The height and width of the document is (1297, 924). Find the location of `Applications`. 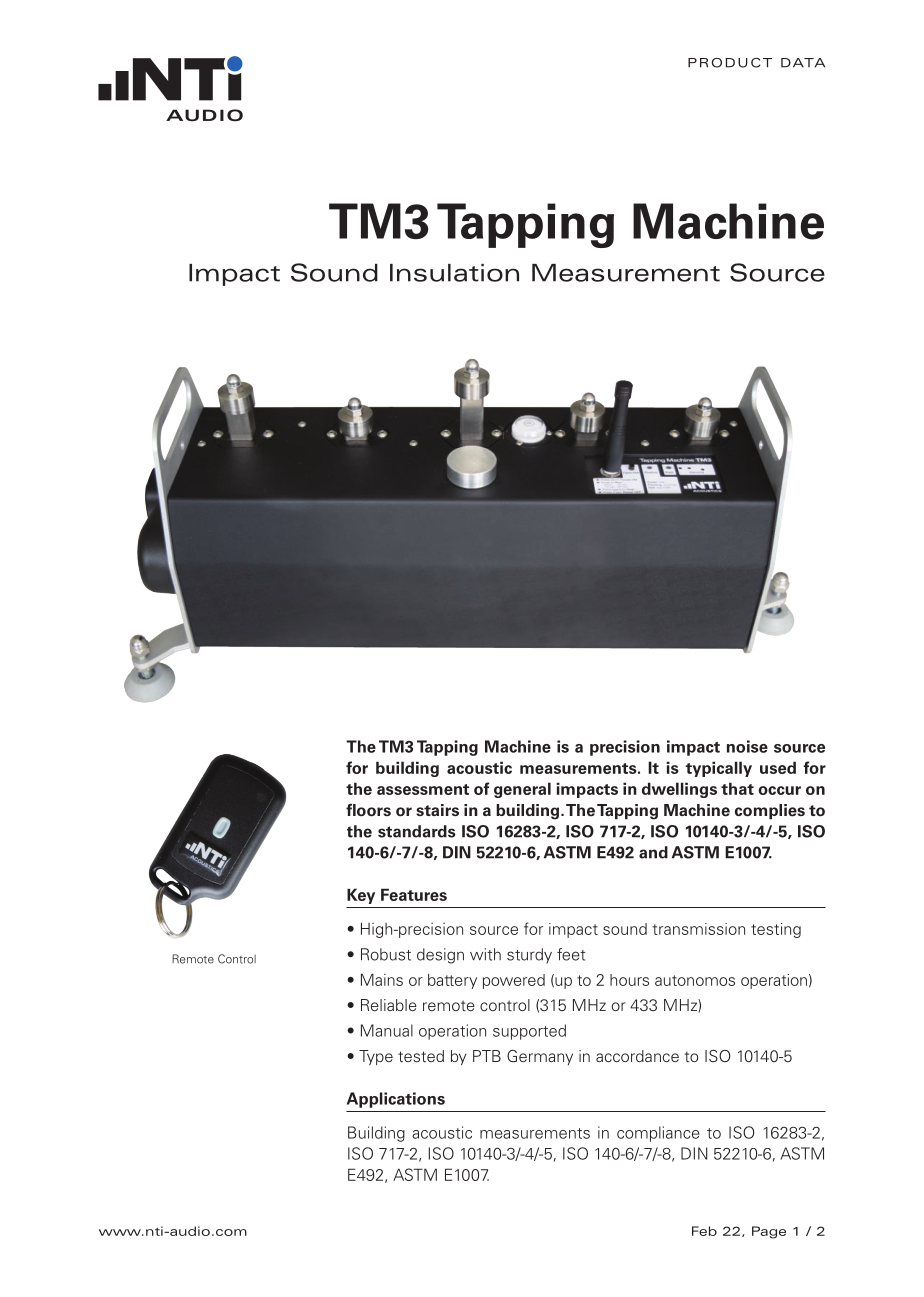

Applications is located at coordinates (396, 1100).
